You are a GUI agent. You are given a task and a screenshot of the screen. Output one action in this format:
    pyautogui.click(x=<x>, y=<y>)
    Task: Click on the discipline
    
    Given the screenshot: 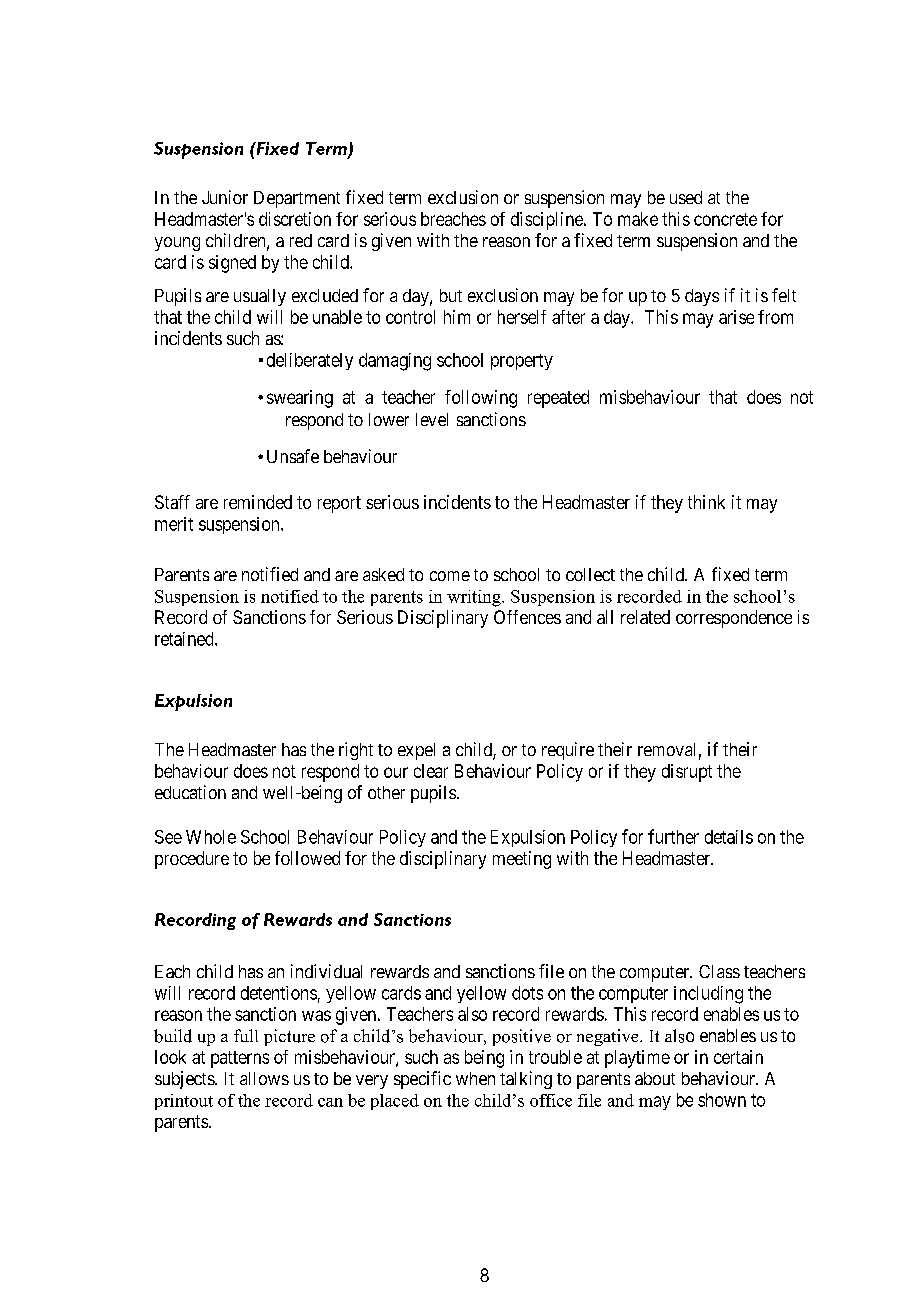 What is the action you would take?
    pyautogui.click(x=548, y=221)
